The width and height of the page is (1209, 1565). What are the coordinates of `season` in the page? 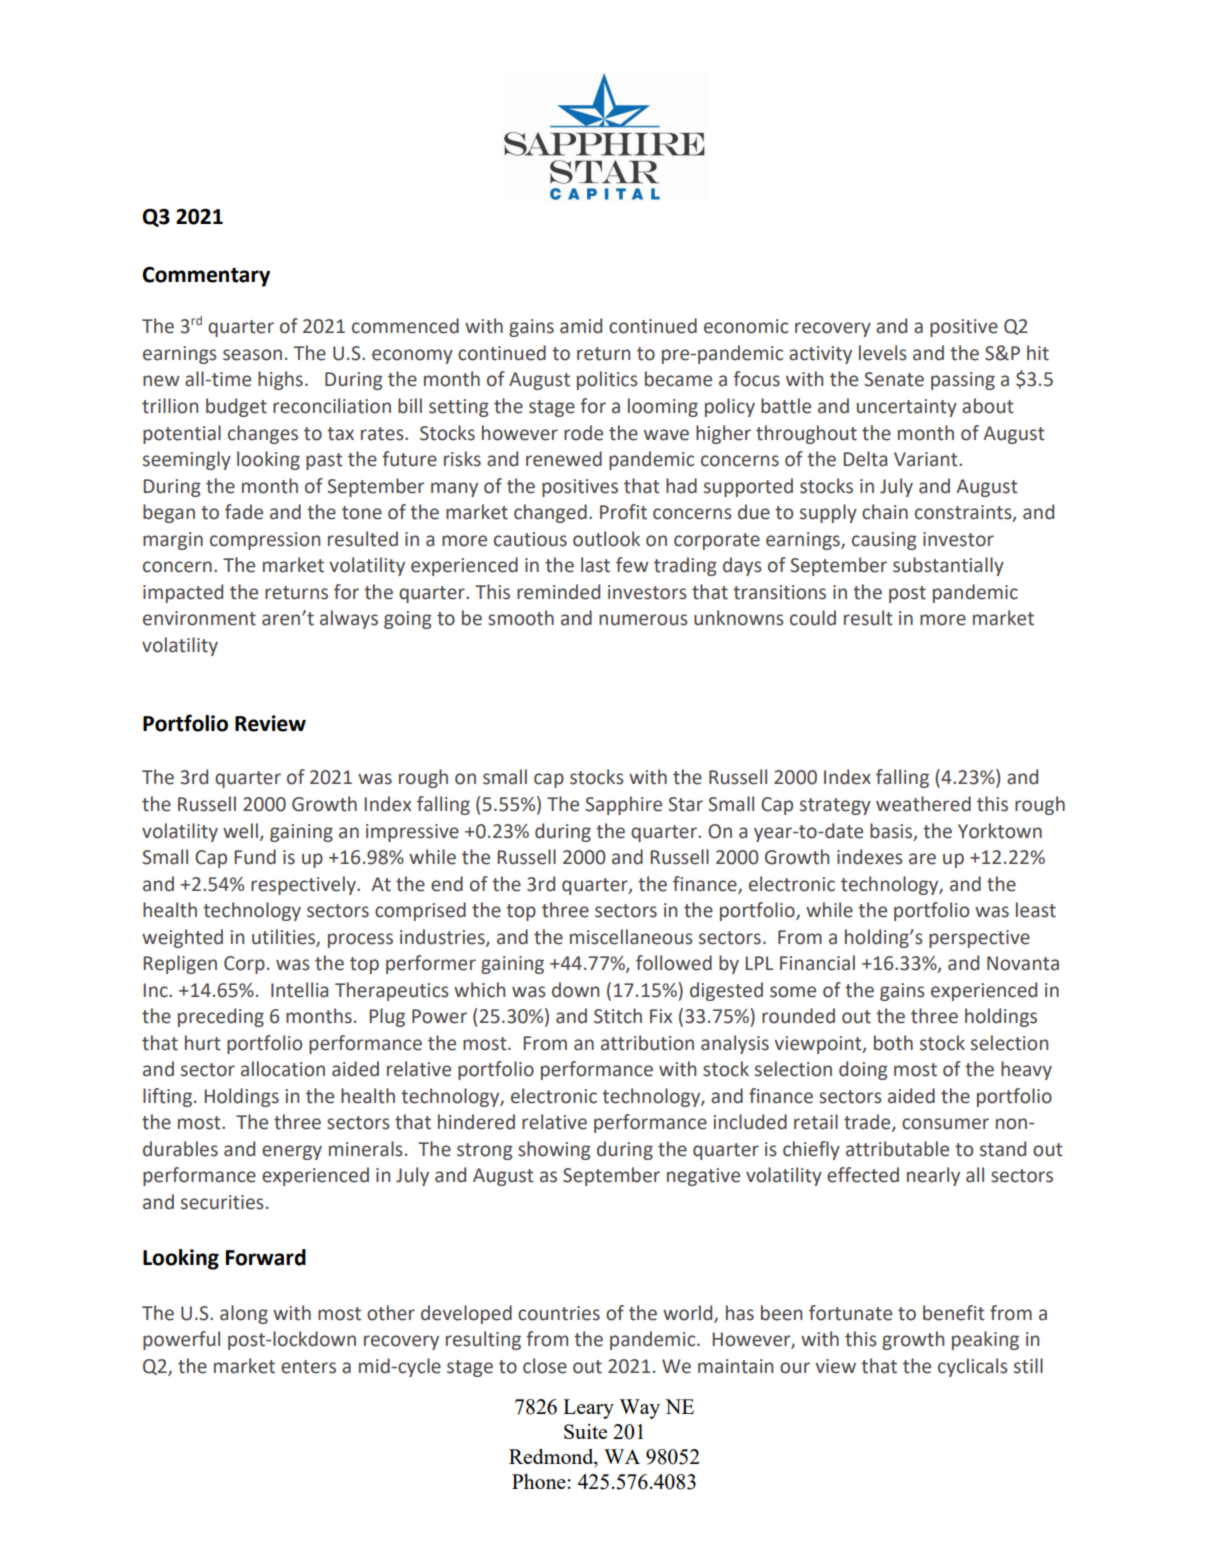 It's located at (252, 355).
